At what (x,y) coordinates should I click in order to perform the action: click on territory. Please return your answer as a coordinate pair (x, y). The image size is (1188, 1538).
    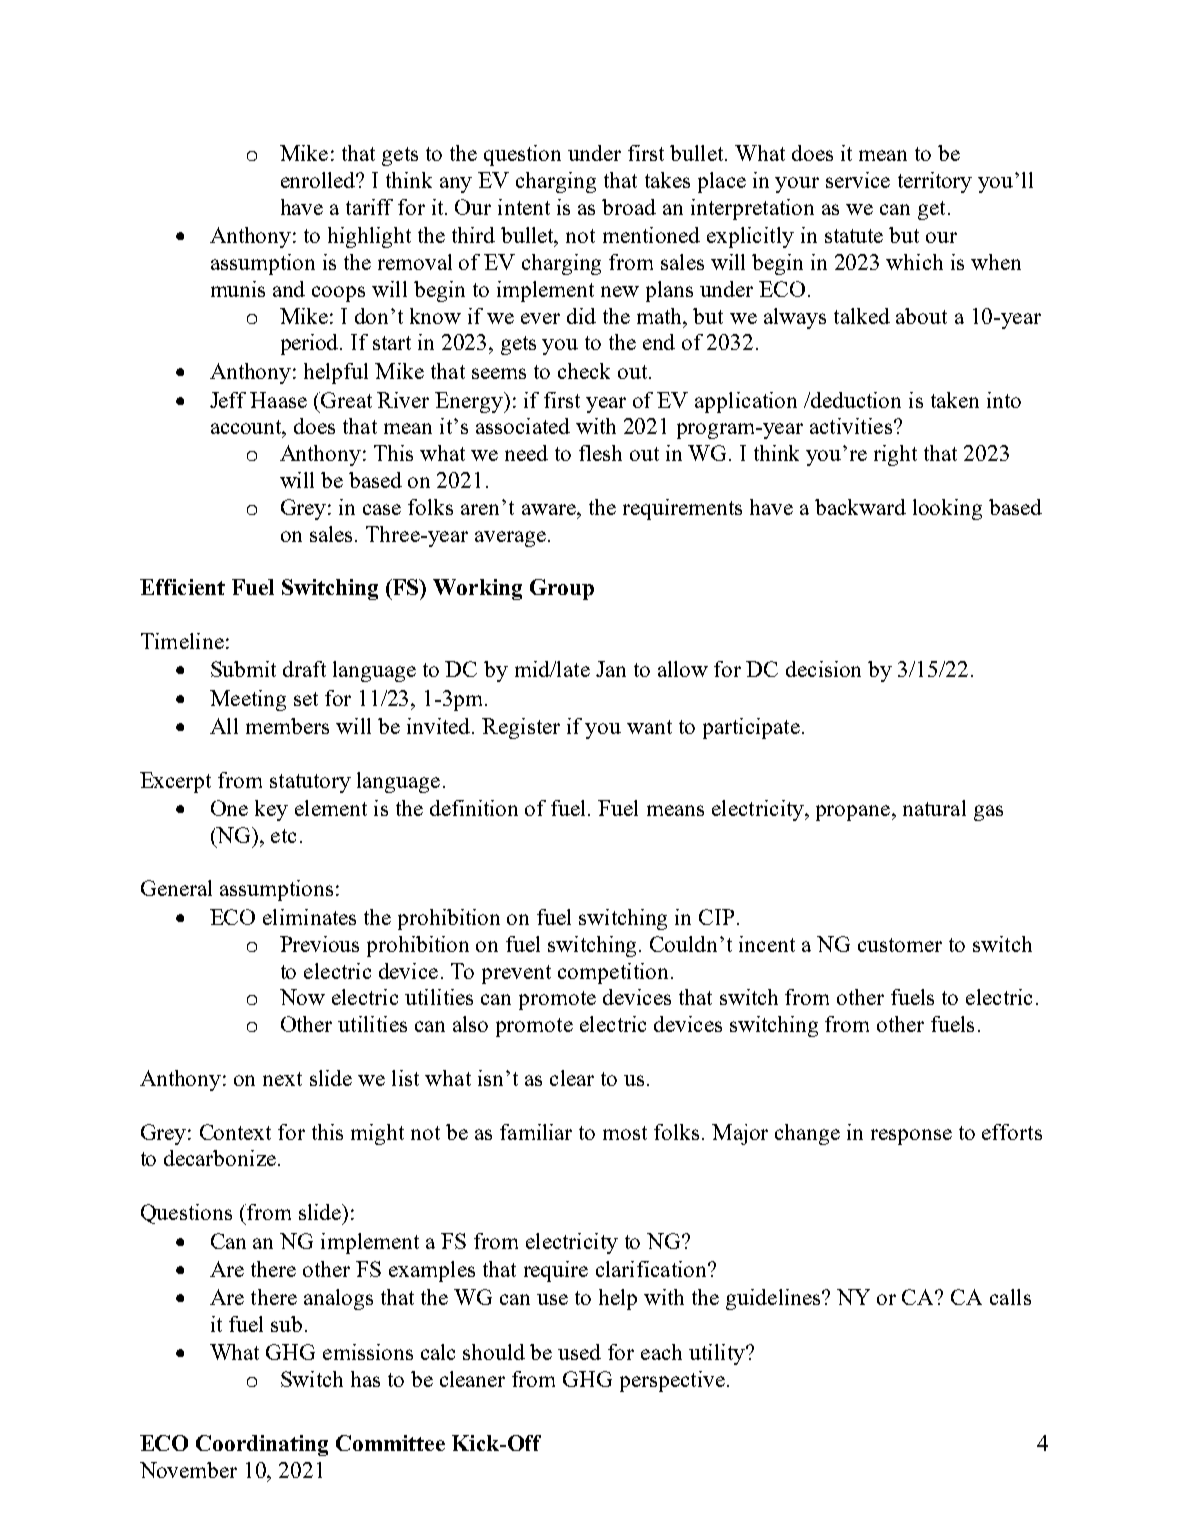
    Looking at the image, I should click on (935, 182).
